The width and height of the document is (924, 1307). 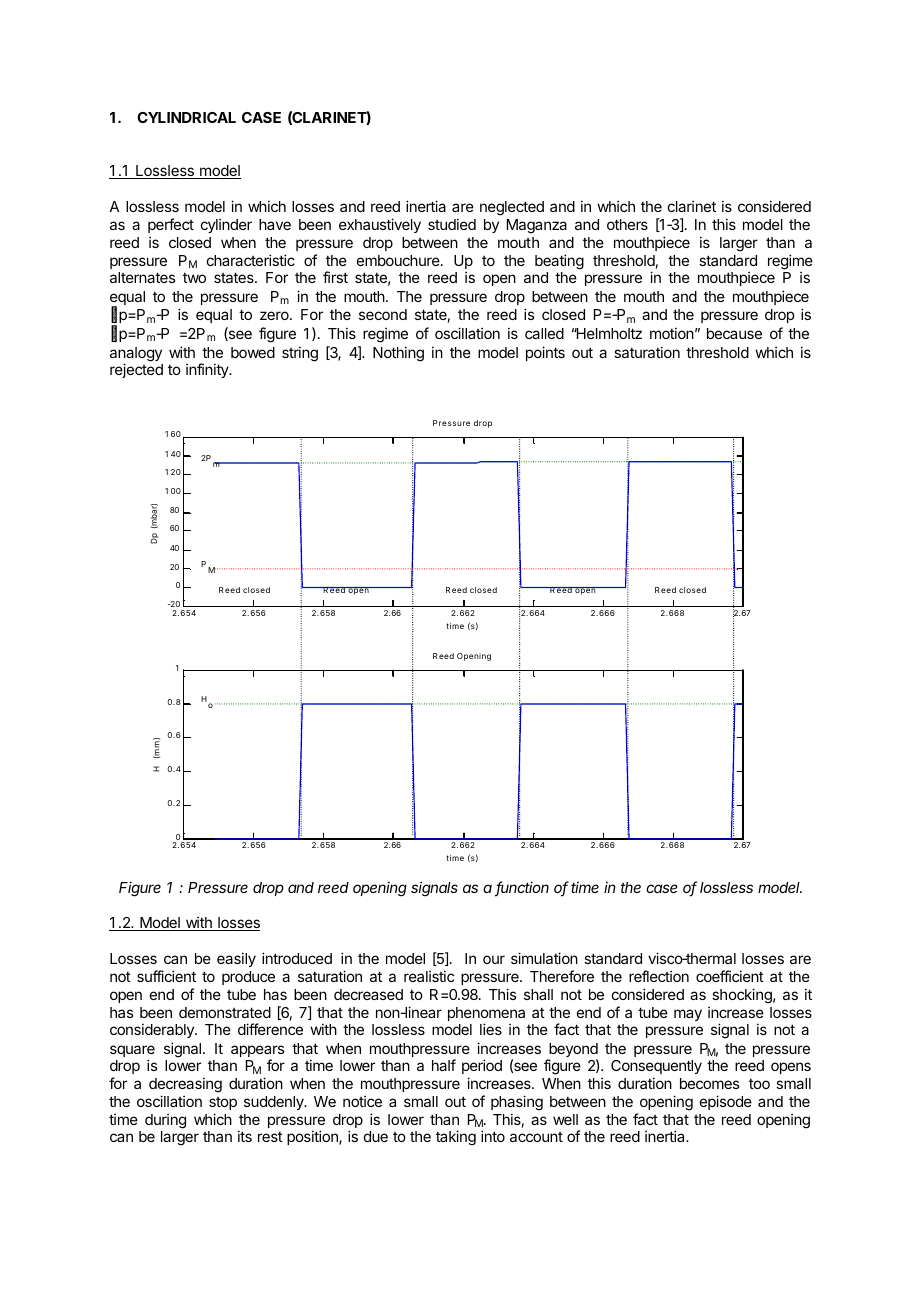 I want to click on infinity, so click(x=208, y=370).
